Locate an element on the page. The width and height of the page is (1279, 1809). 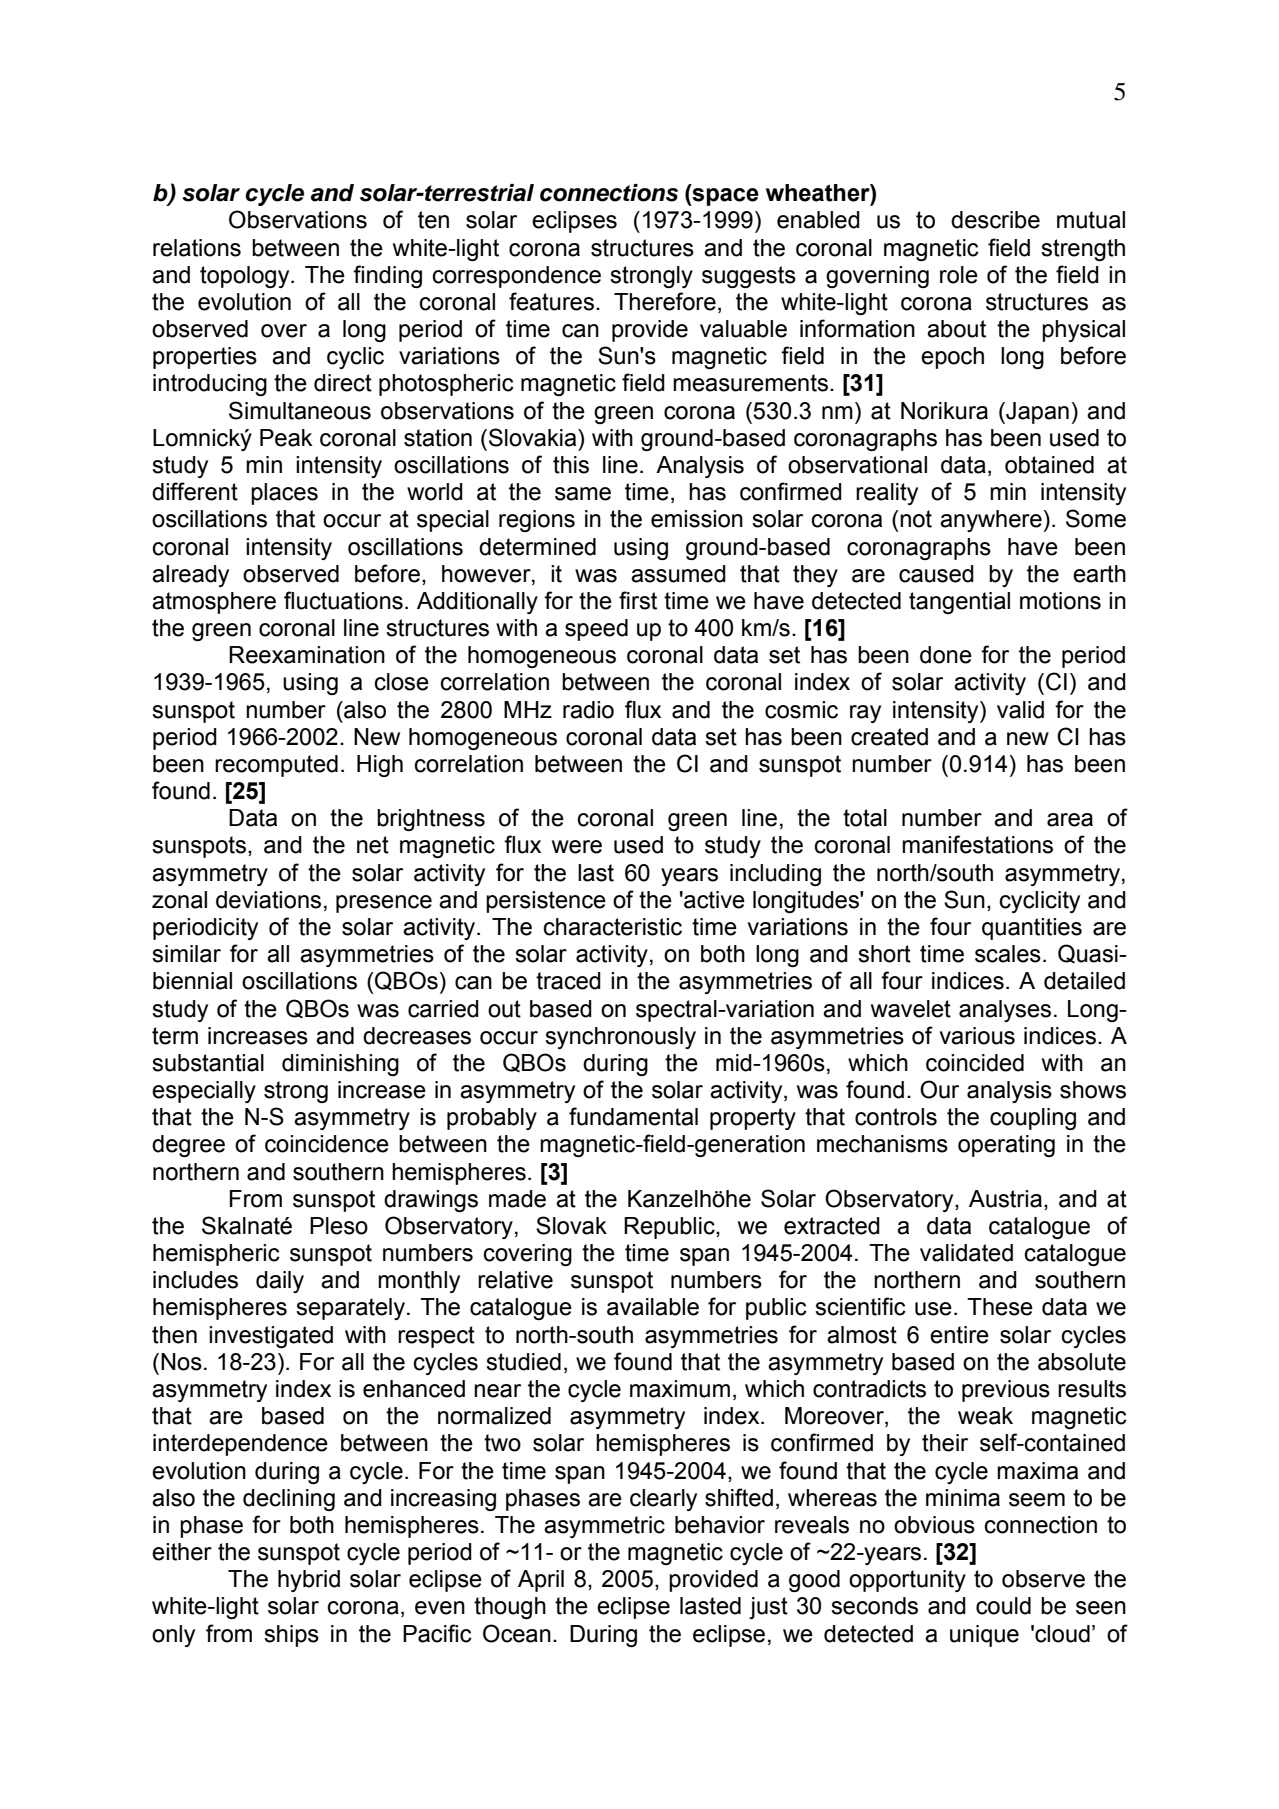
could is located at coordinates (1003, 1606).
